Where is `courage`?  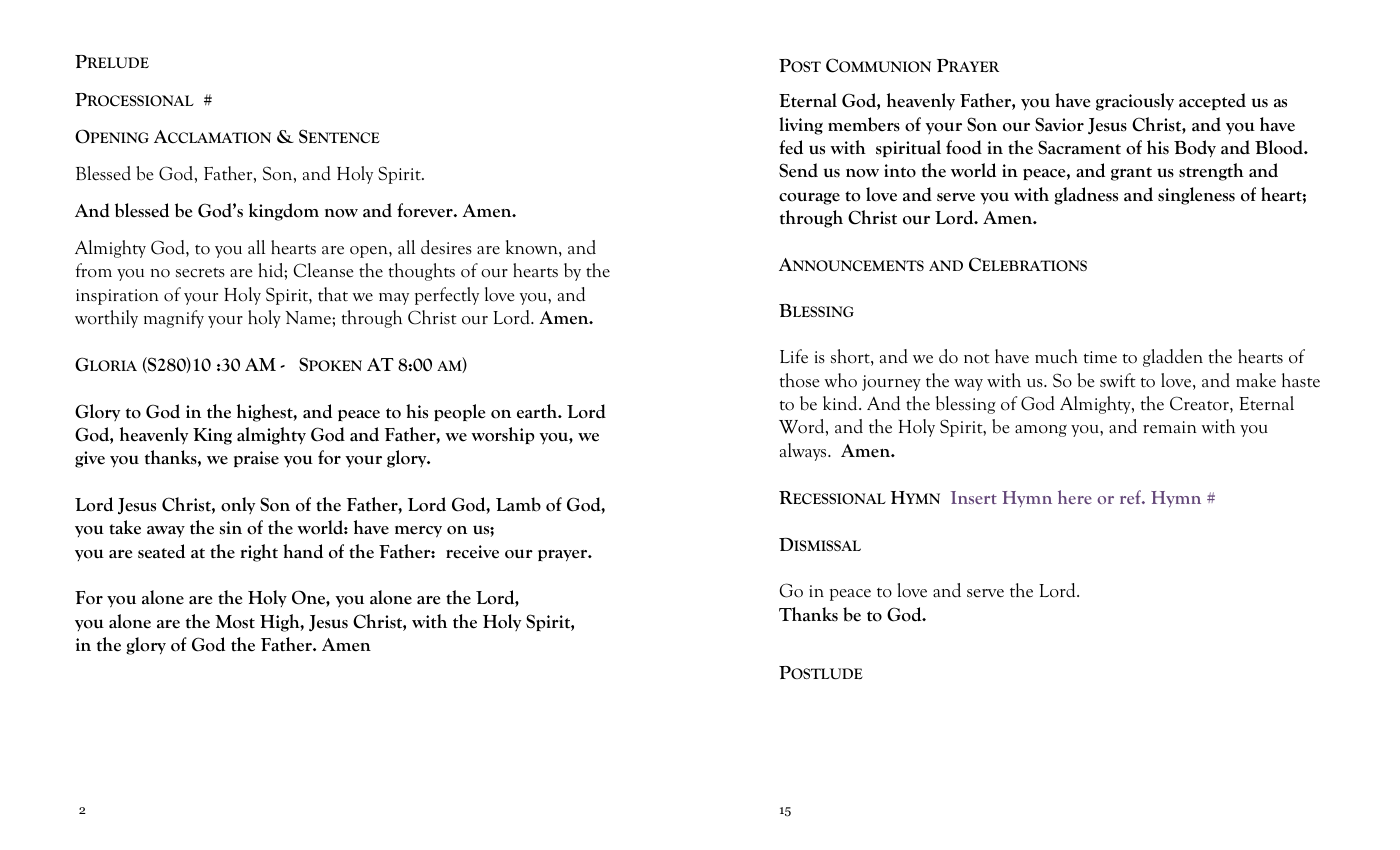 courage is located at coordinates (809, 198).
